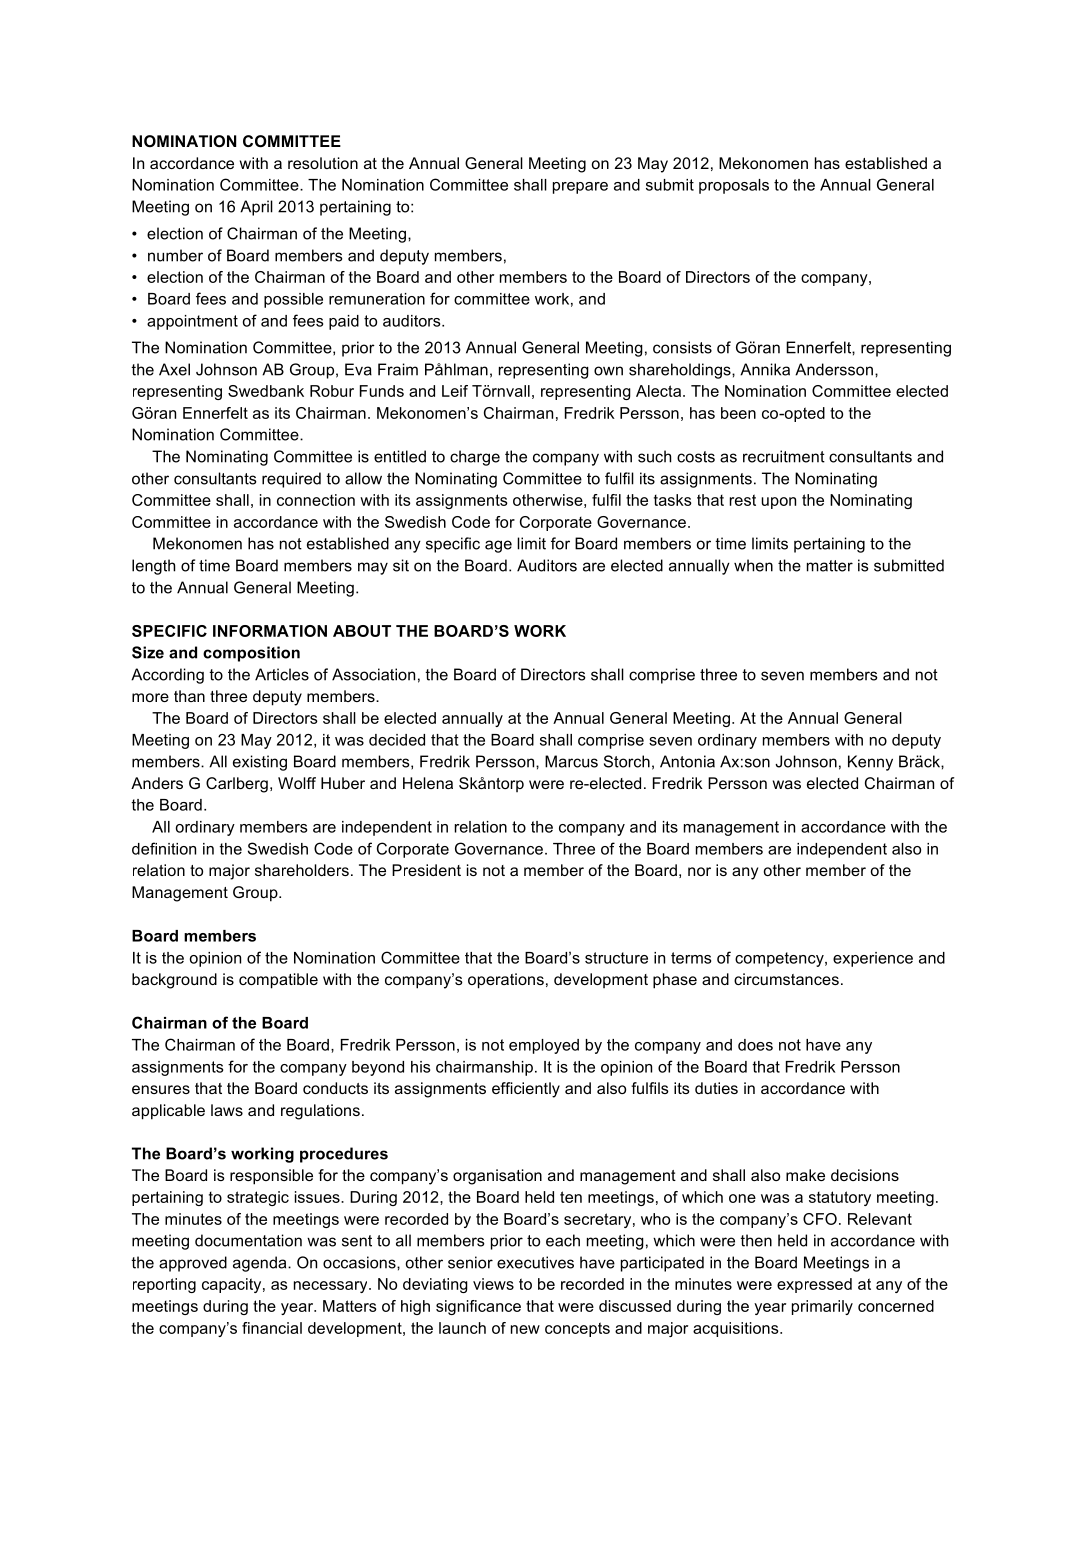  Describe the element at coordinates (755, 1045) in the screenshot. I see `does` at that location.
